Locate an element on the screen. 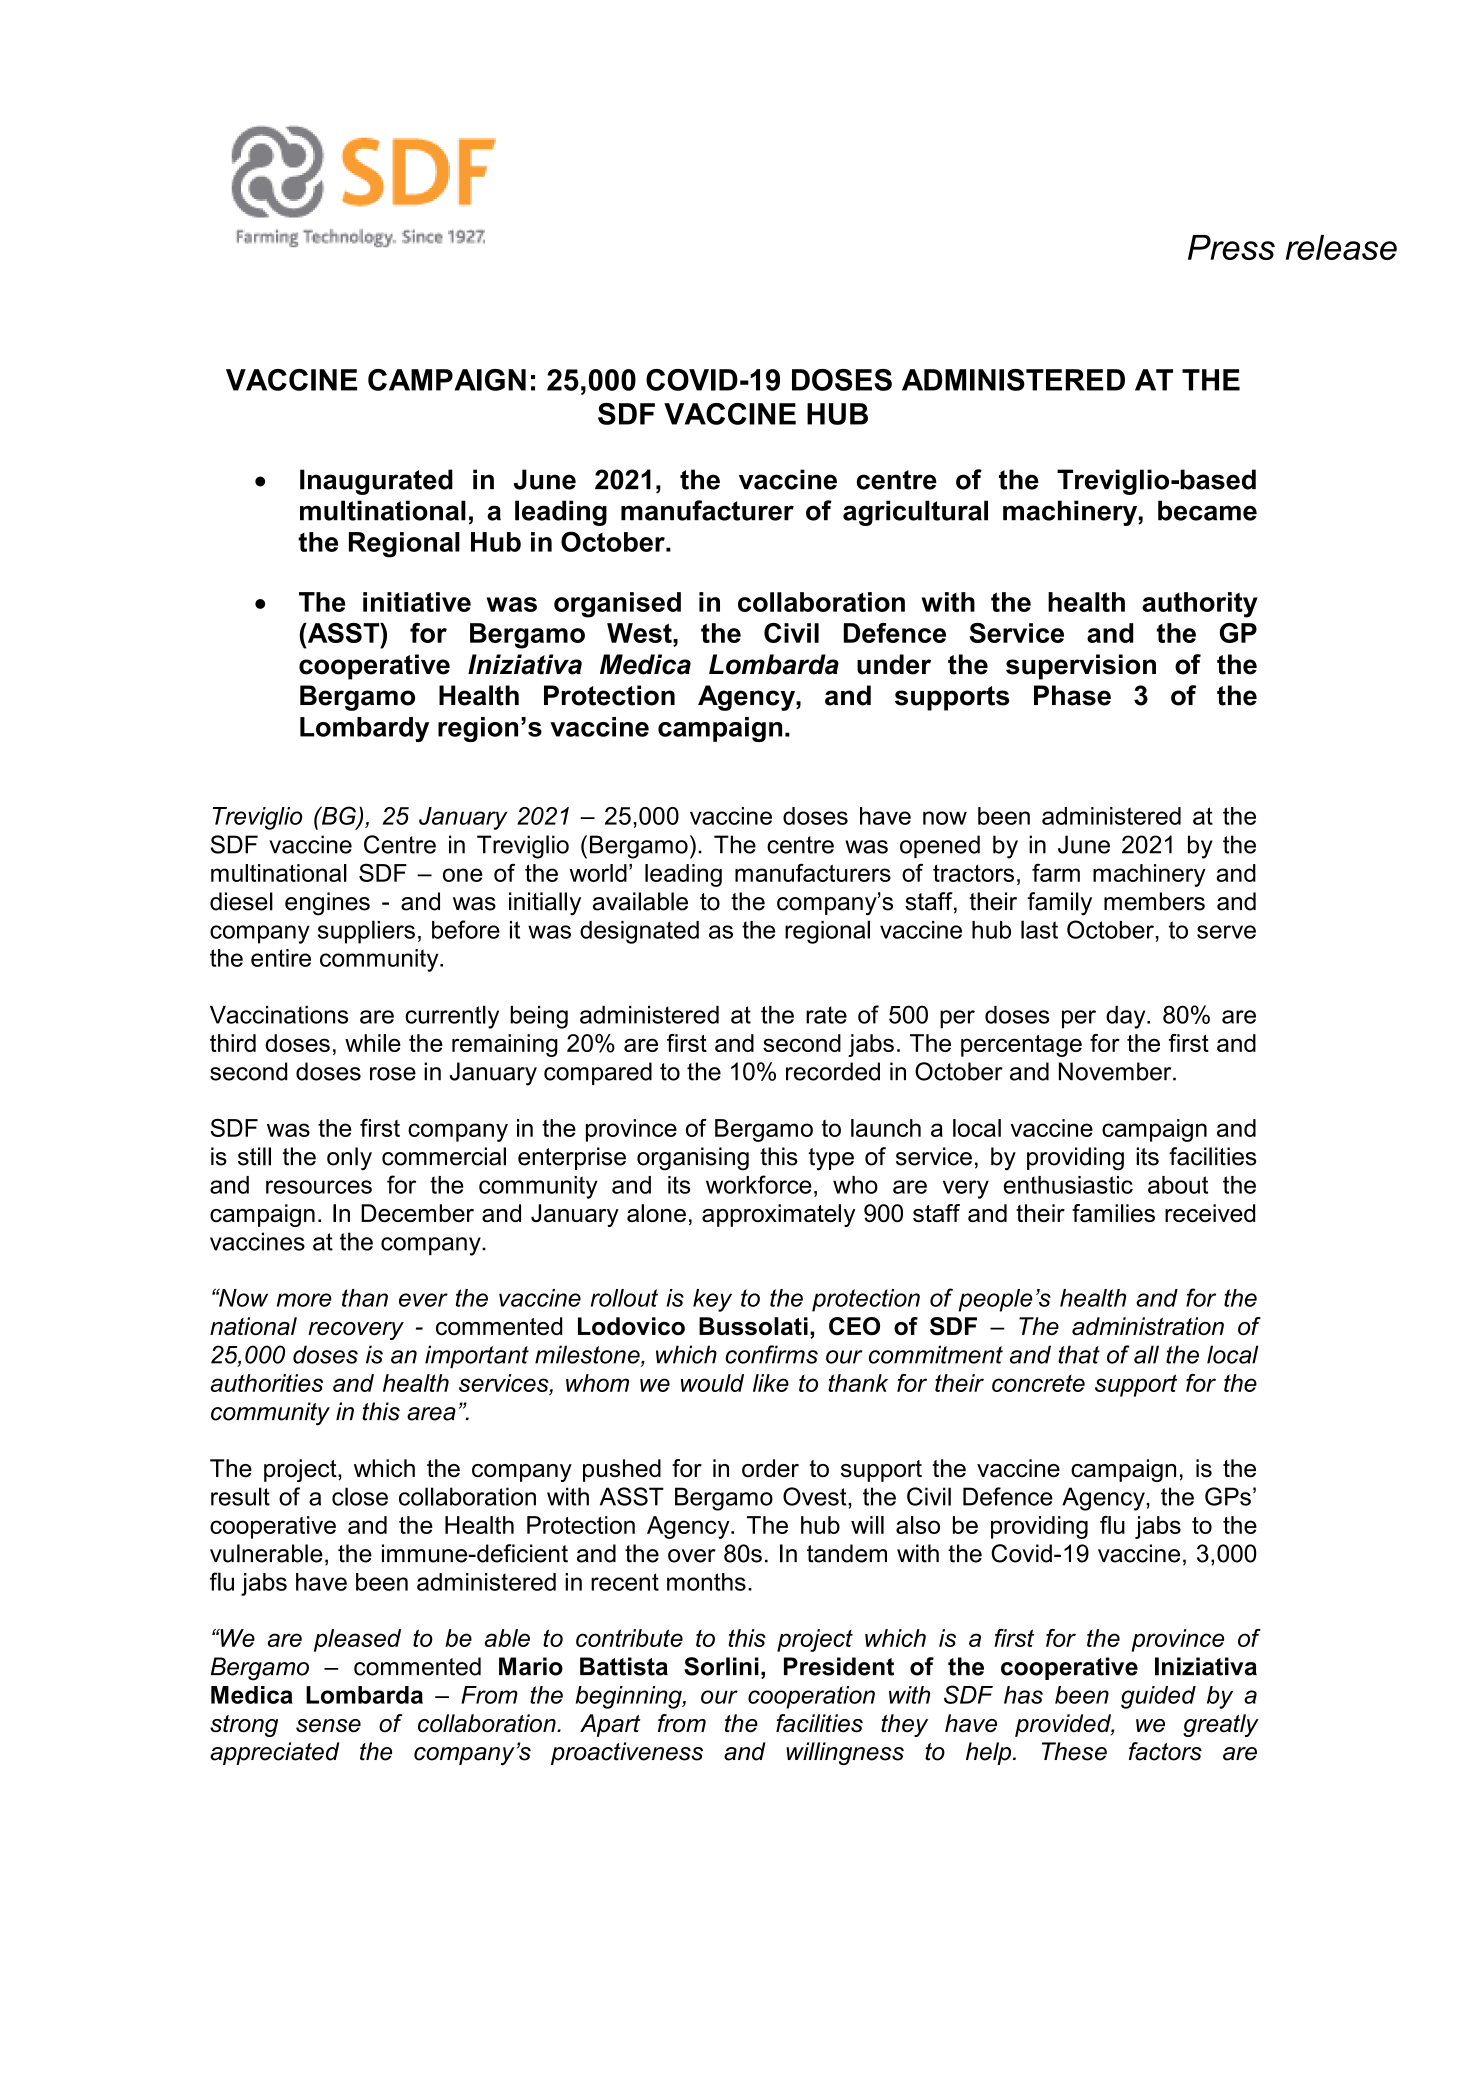 The height and width of the screenshot is (2075, 1467). Phase is located at coordinates (1072, 695).
